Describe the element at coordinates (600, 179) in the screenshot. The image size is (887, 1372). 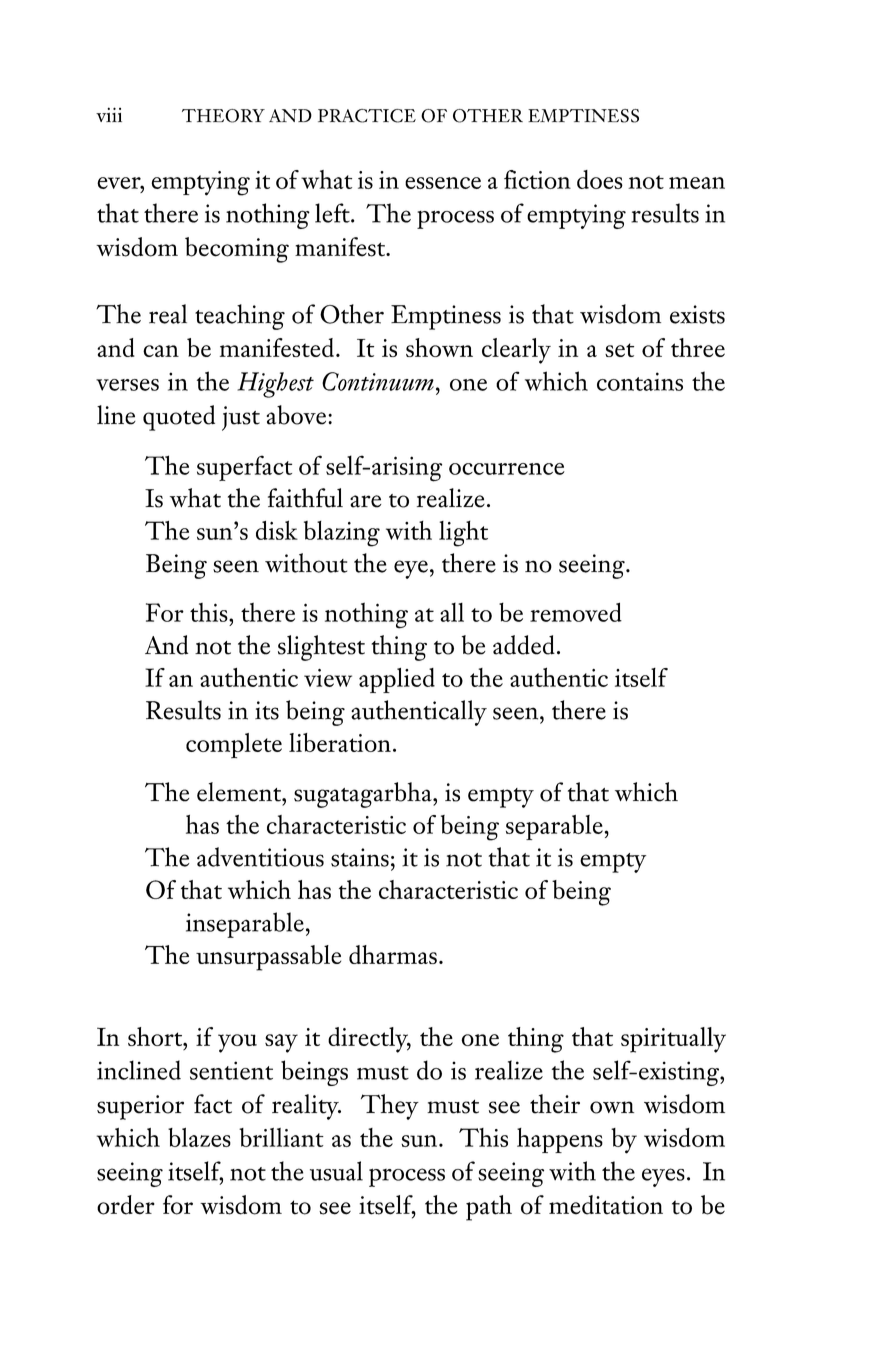
I see `does` at that location.
